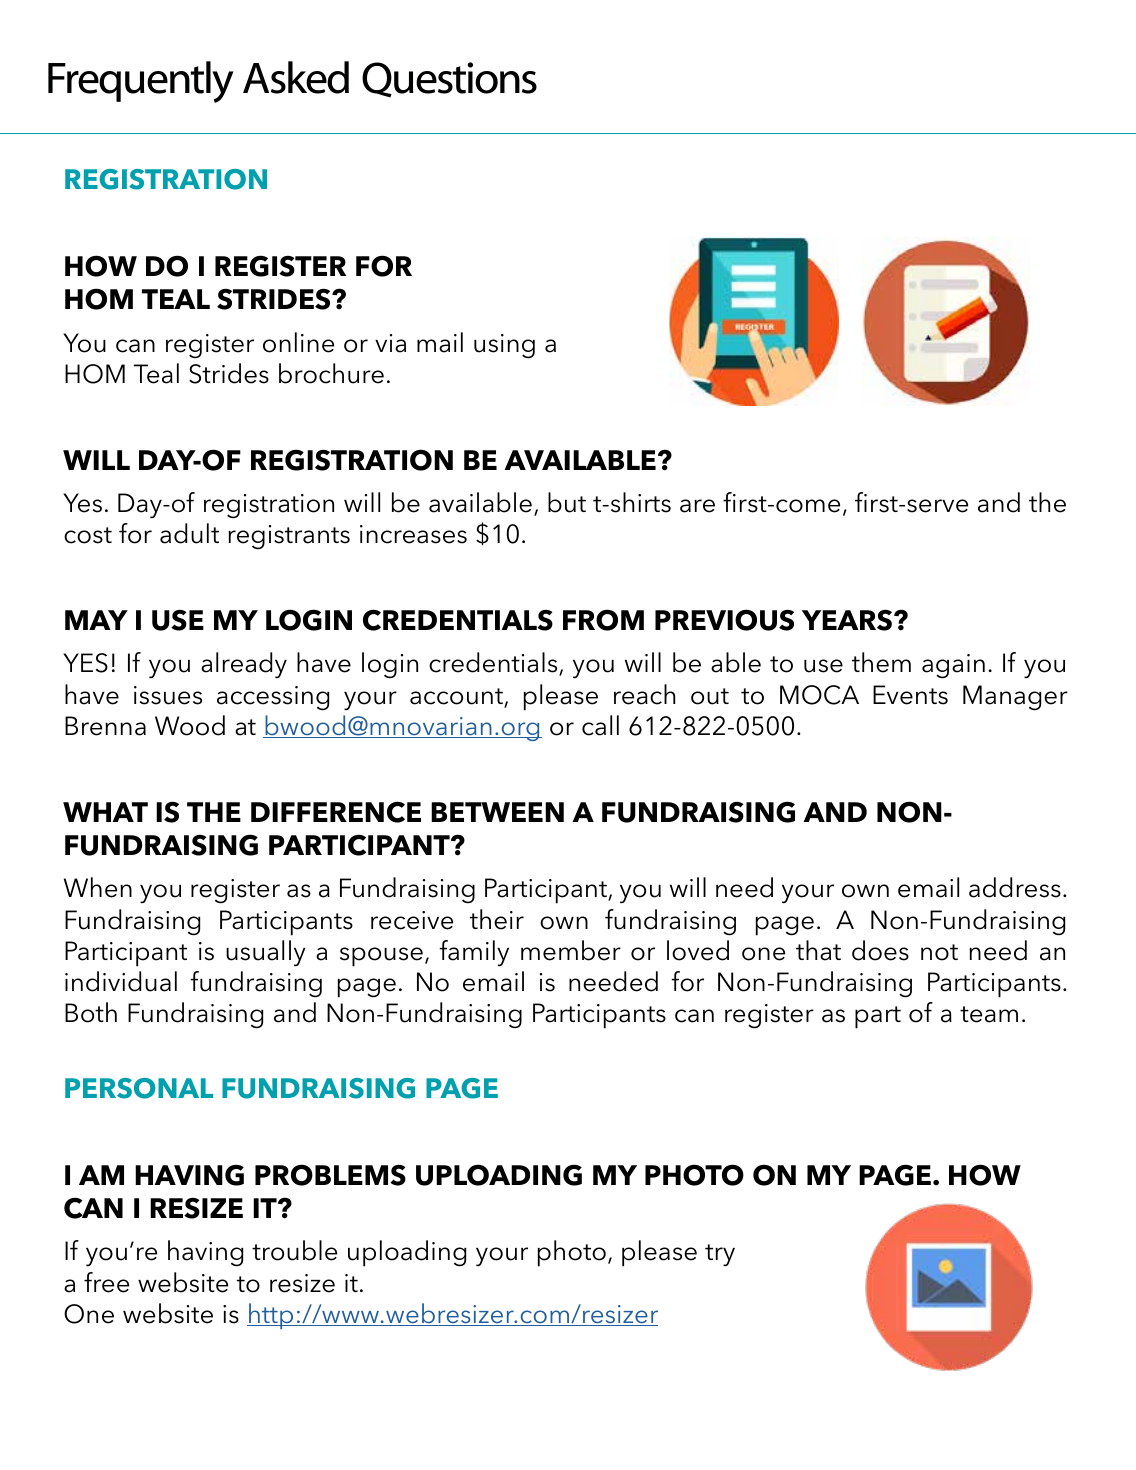 The width and height of the screenshot is (1136, 1470). What do you see at coordinates (720, 1255) in the screenshot?
I see `try` at bounding box center [720, 1255].
